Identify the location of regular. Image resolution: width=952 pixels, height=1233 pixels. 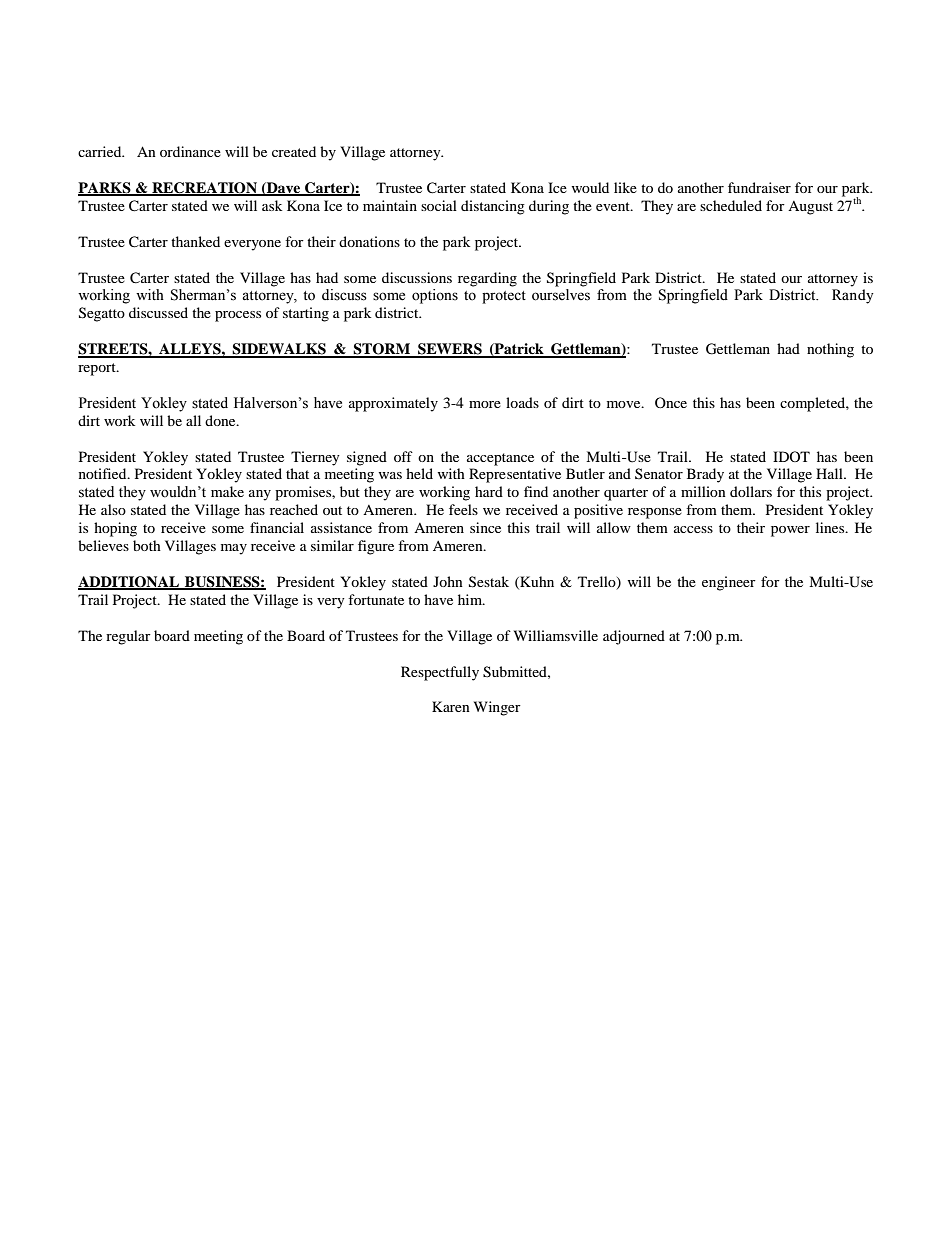
(128, 637).
